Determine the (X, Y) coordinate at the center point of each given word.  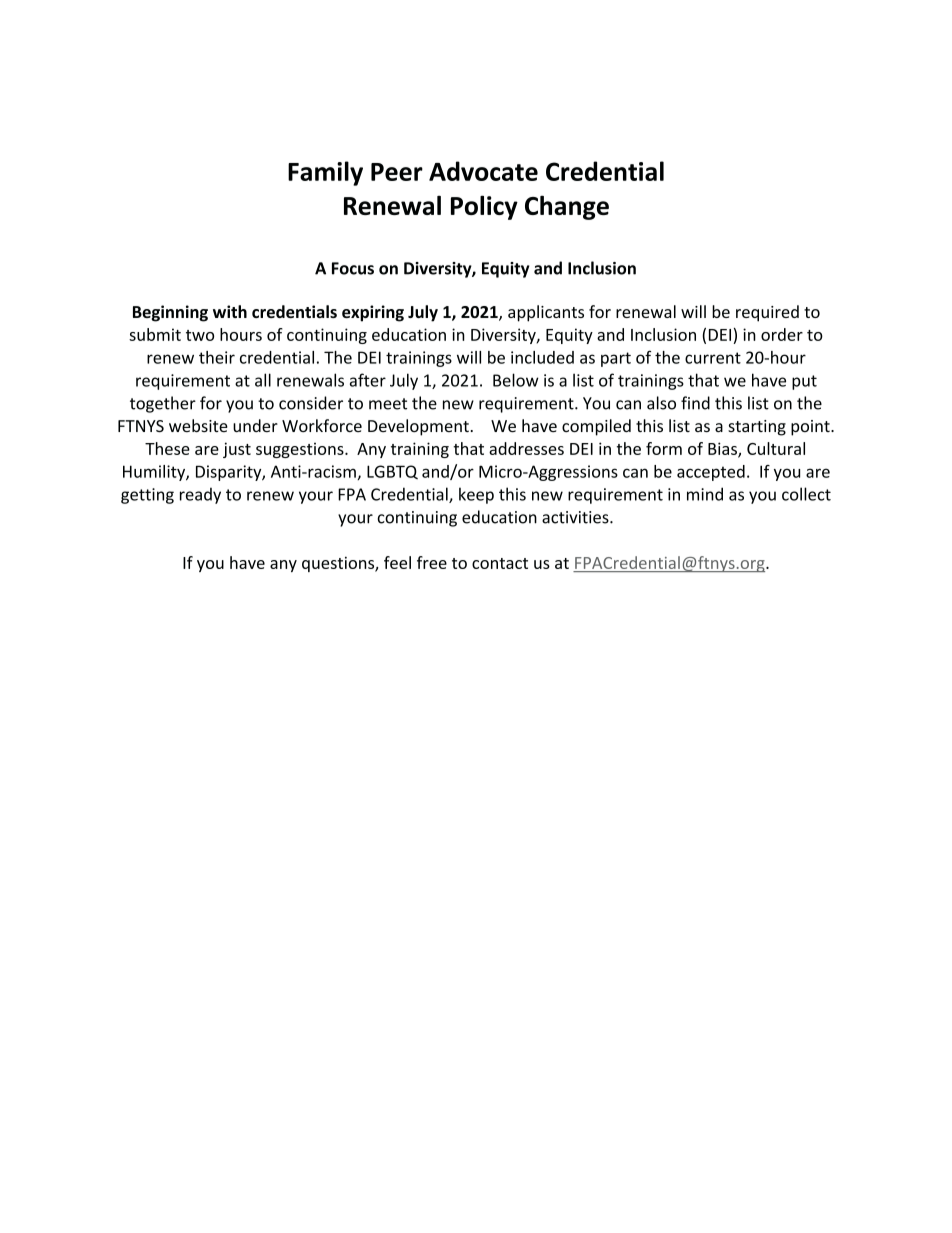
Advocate (483, 171)
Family (325, 173)
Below (516, 380)
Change (567, 207)
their (217, 357)
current (713, 358)
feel (397, 562)
